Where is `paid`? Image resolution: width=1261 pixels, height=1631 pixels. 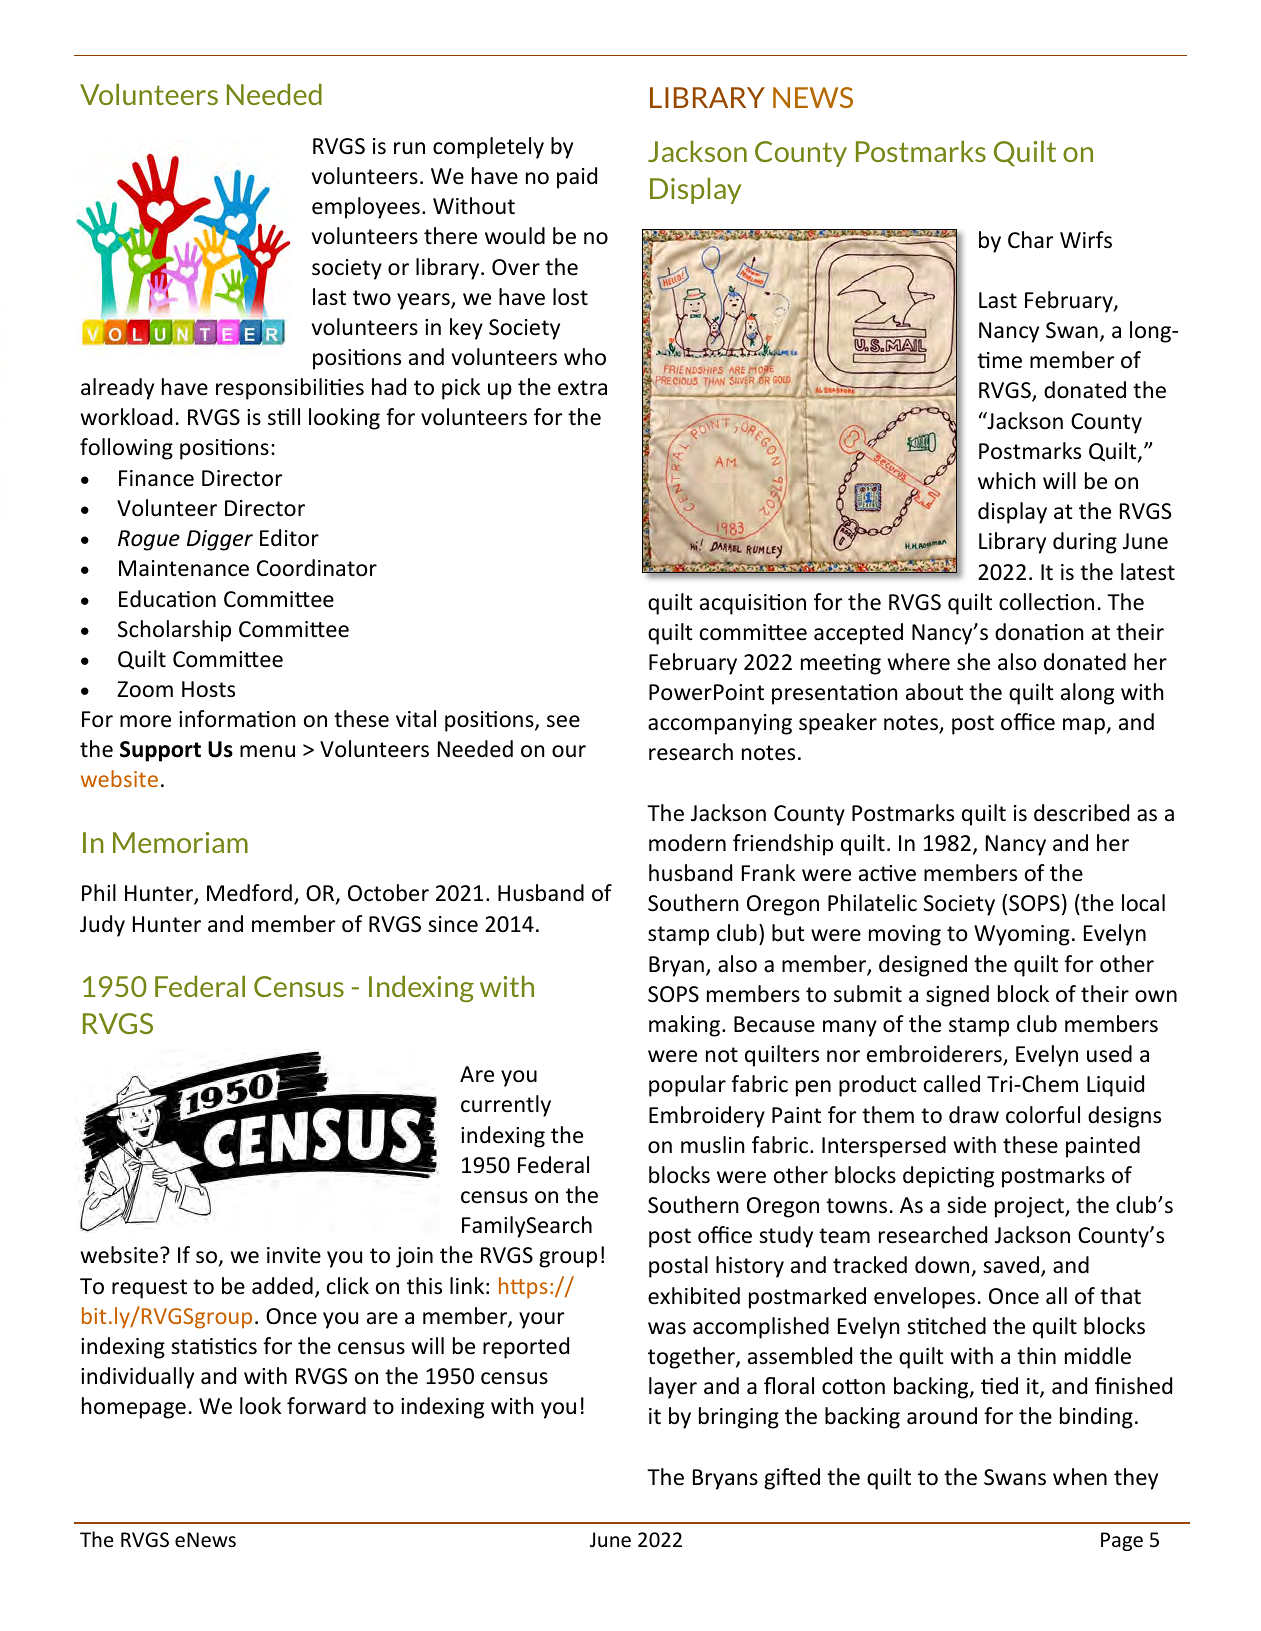
paid is located at coordinates (577, 178).
